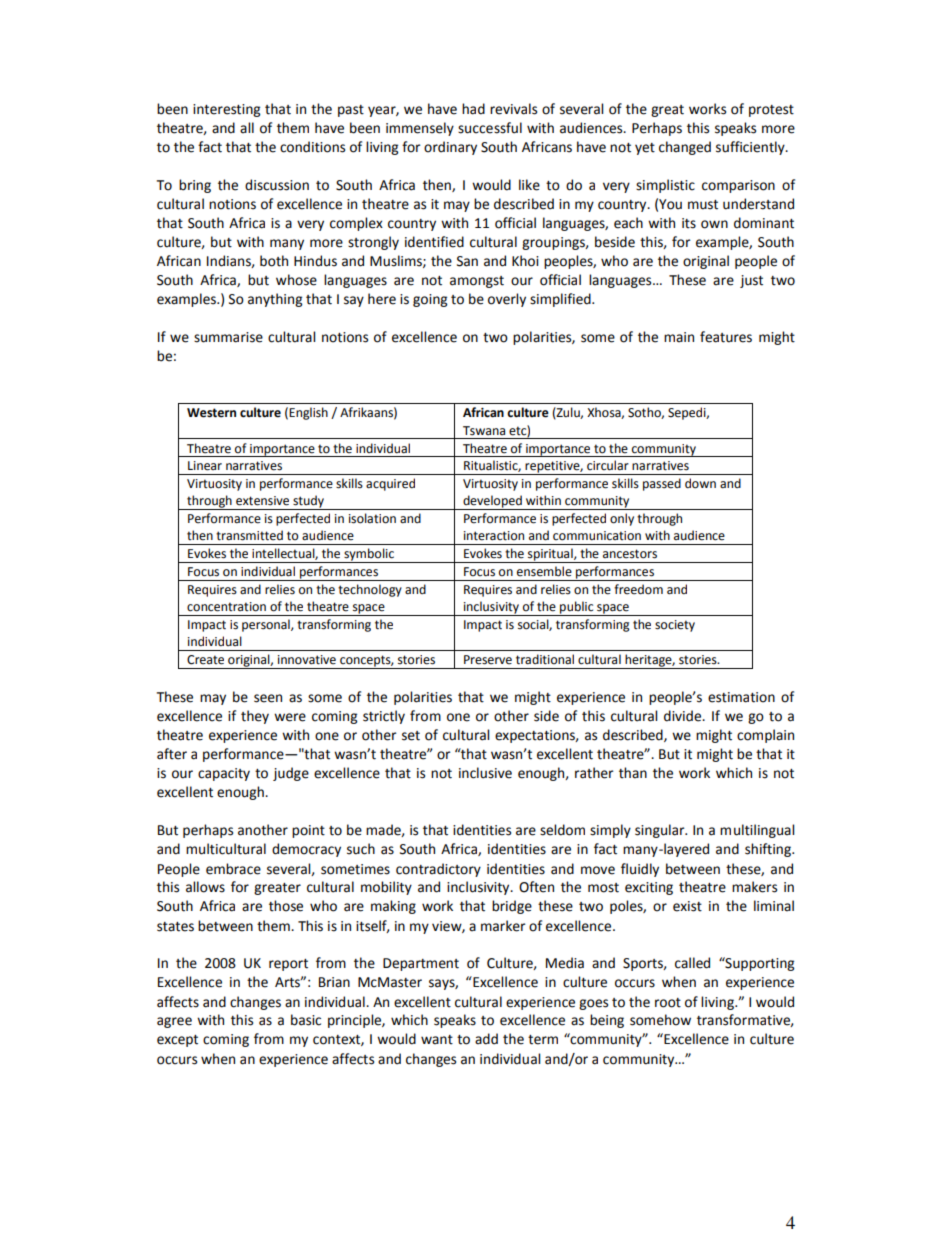 This screenshot has width=952, height=1233. Describe the element at coordinates (492, 502) in the screenshot. I see `developed` at that location.
